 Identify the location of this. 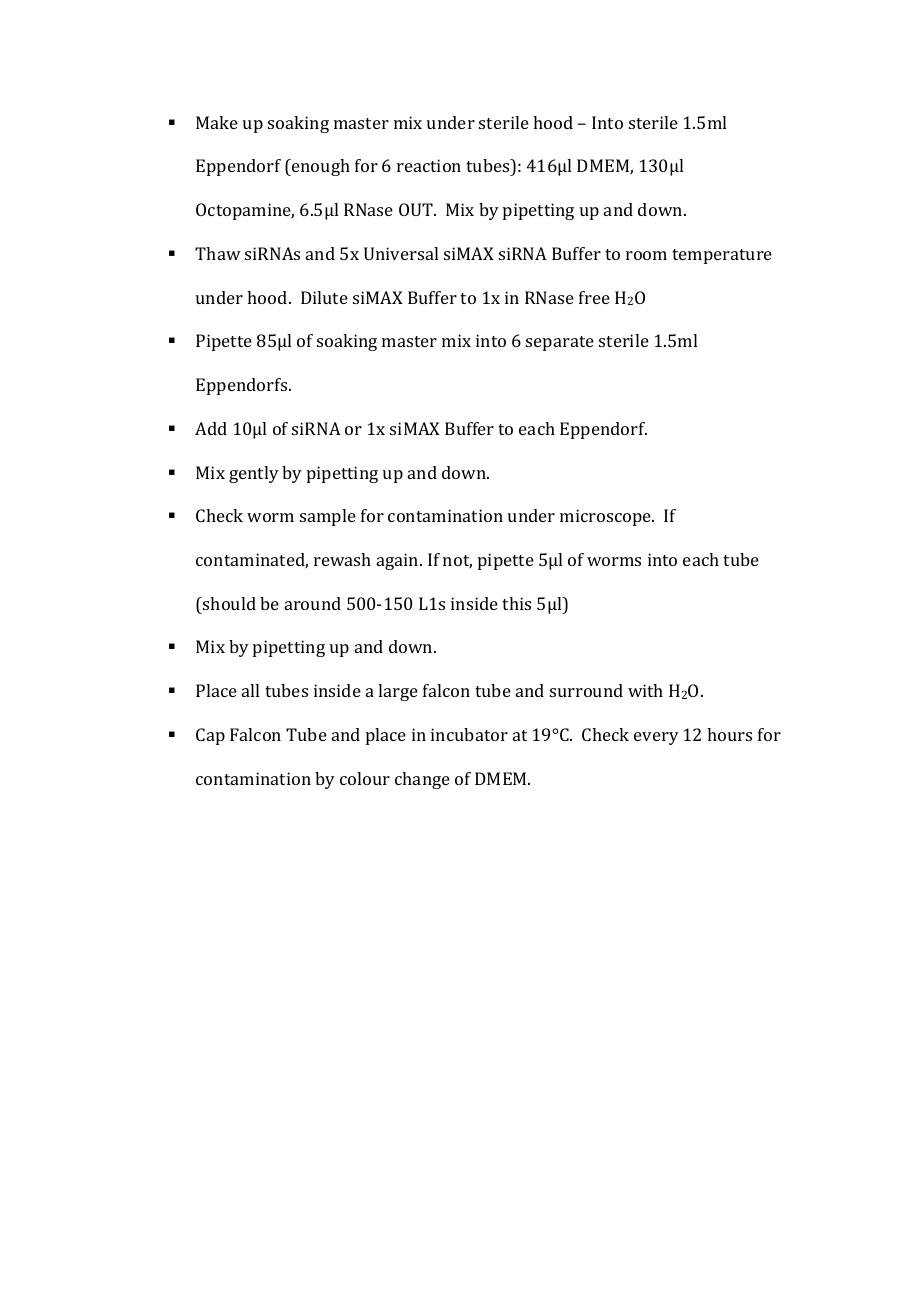
(516, 603).
